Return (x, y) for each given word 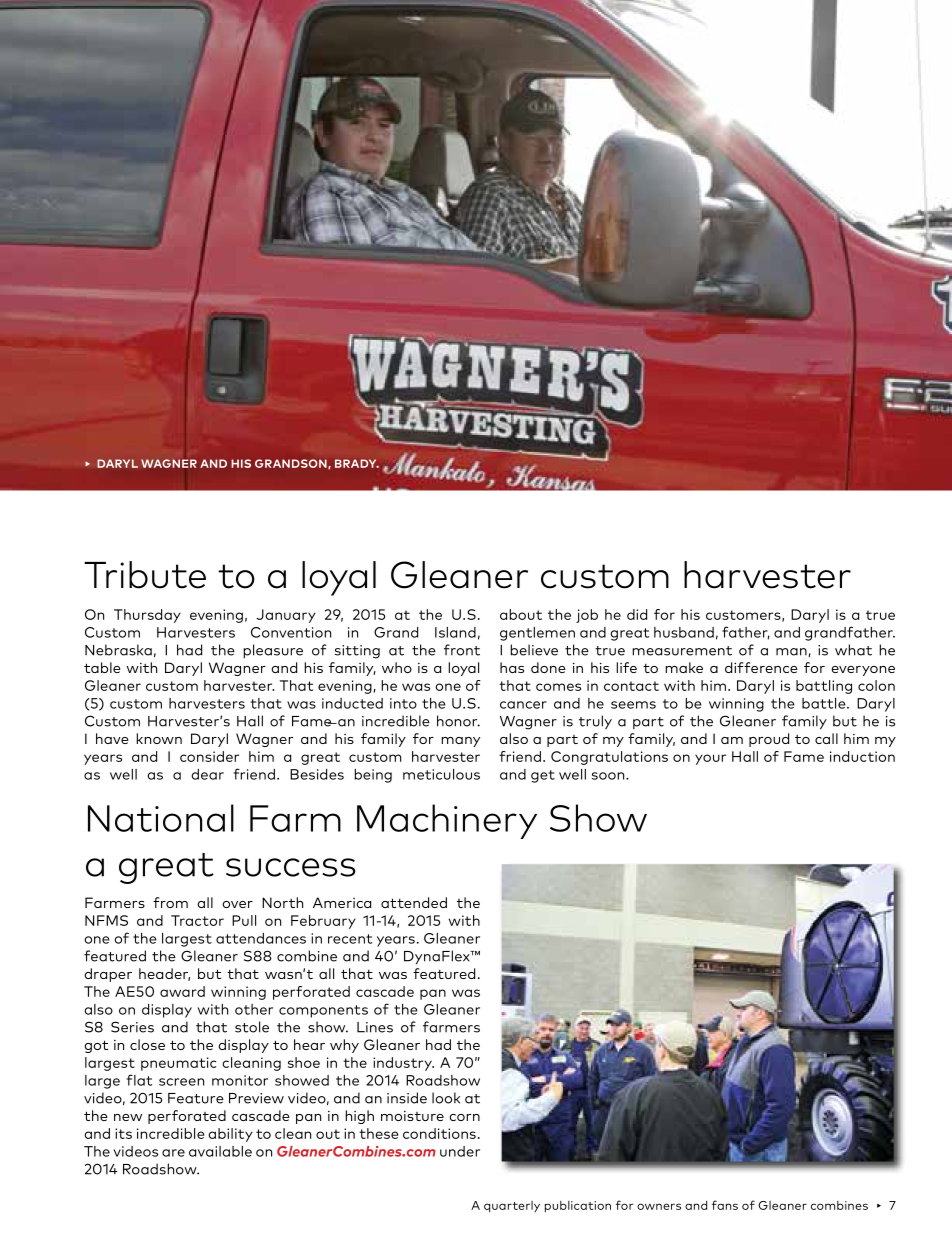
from (170, 902)
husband (684, 632)
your (710, 759)
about (521, 614)
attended (414, 902)
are (173, 1153)
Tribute (145, 575)
